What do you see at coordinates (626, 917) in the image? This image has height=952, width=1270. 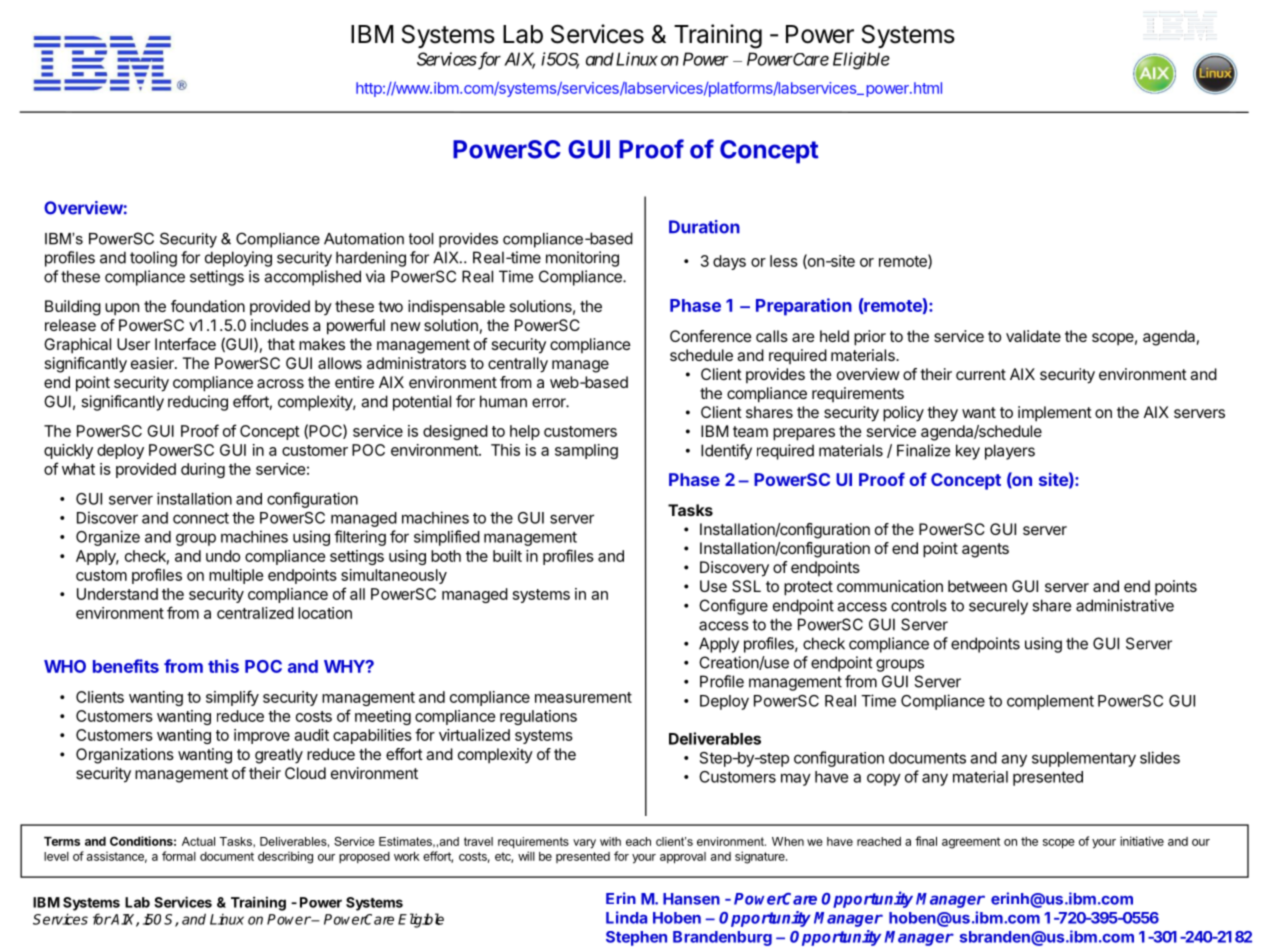 I see `Linda` at bounding box center [626, 917].
